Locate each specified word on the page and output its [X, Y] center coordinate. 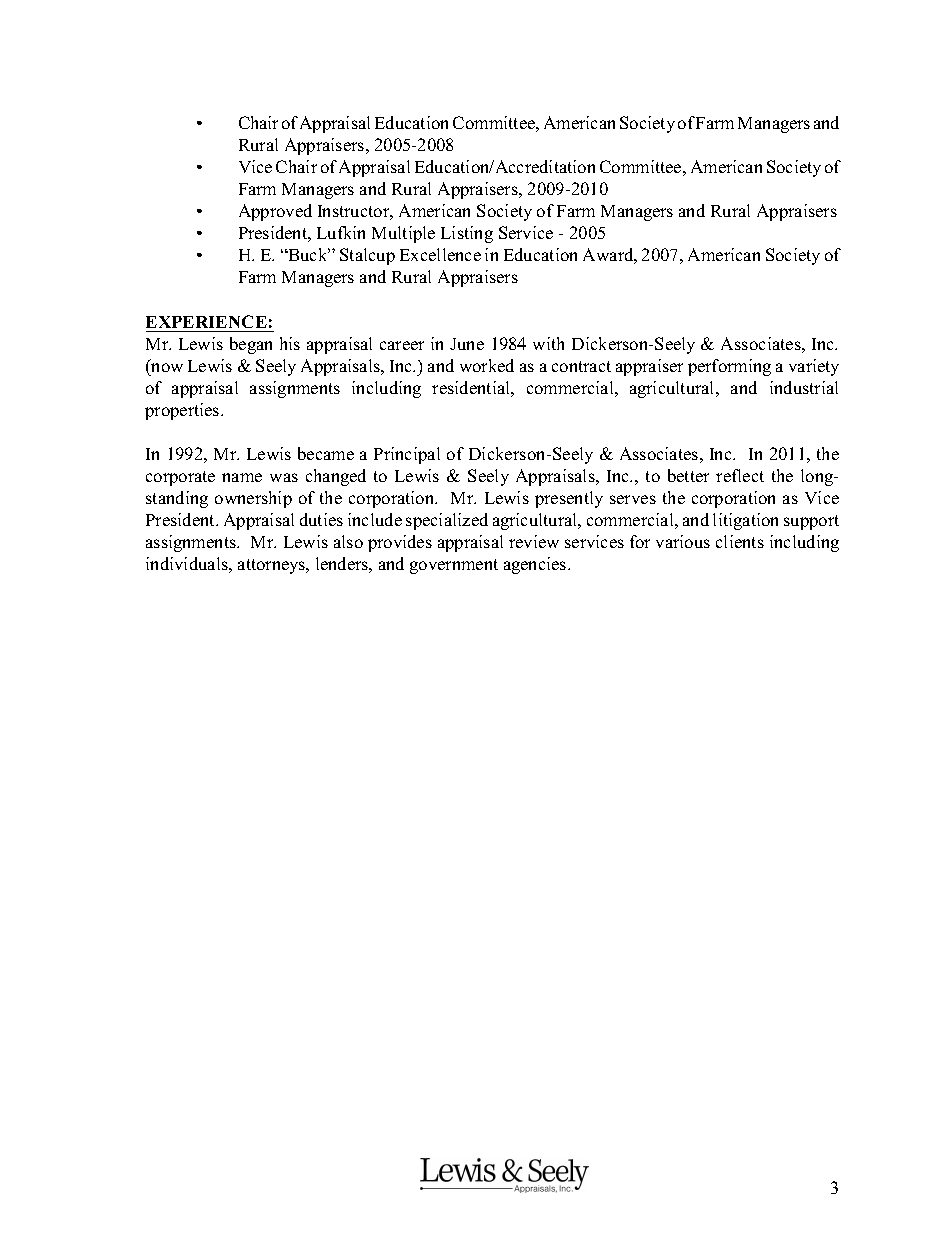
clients [740, 541]
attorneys [273, 566]
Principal [407, 455]
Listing [467, 234]
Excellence [440, 254]
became [326, 453]
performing [729, 367]
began [251, 345]
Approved [275, 212]
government [454, 566]
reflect [740, 475]
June [467, 344]
